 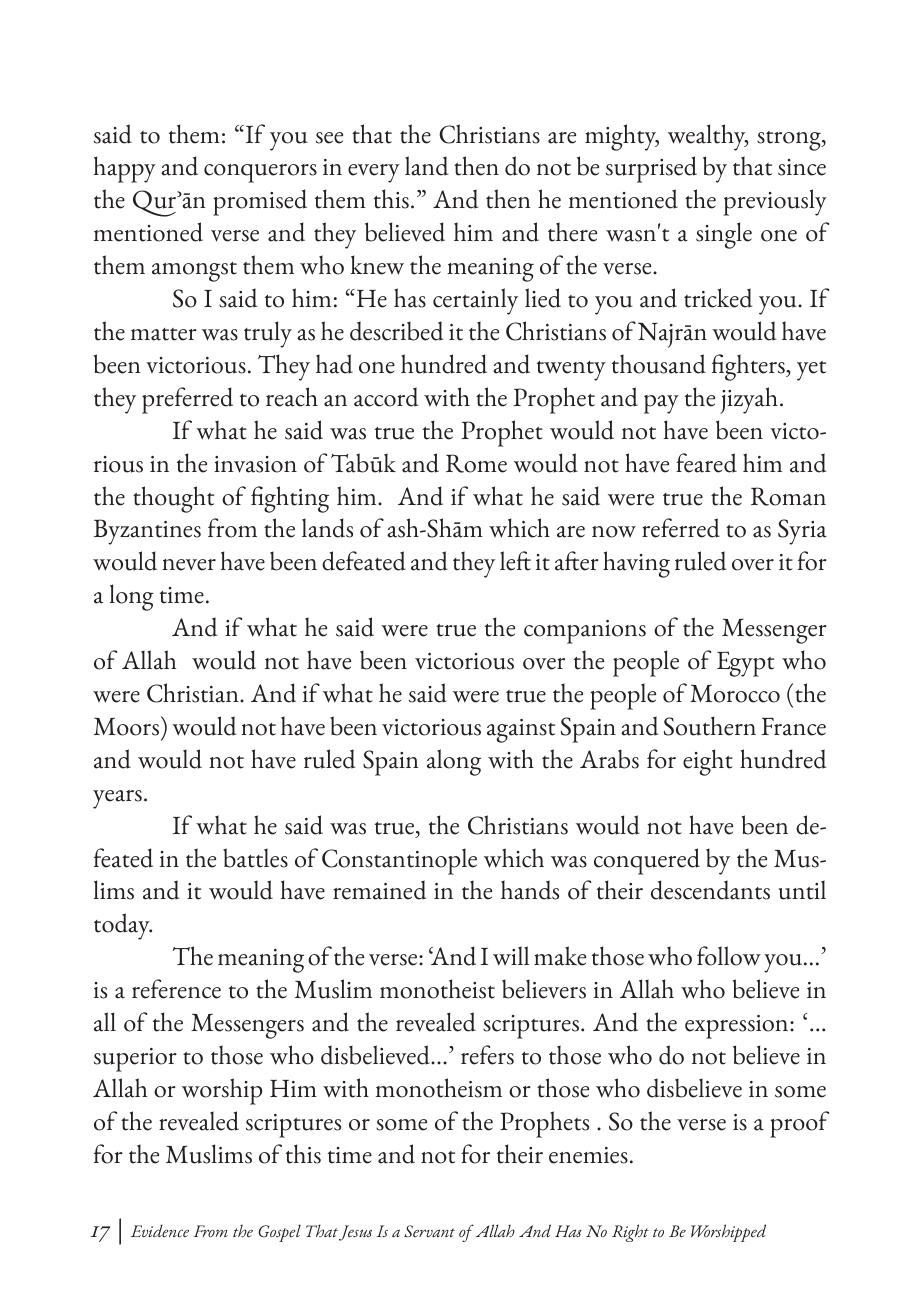 I want to click on Evidence, so click(x=160, y=1230).
